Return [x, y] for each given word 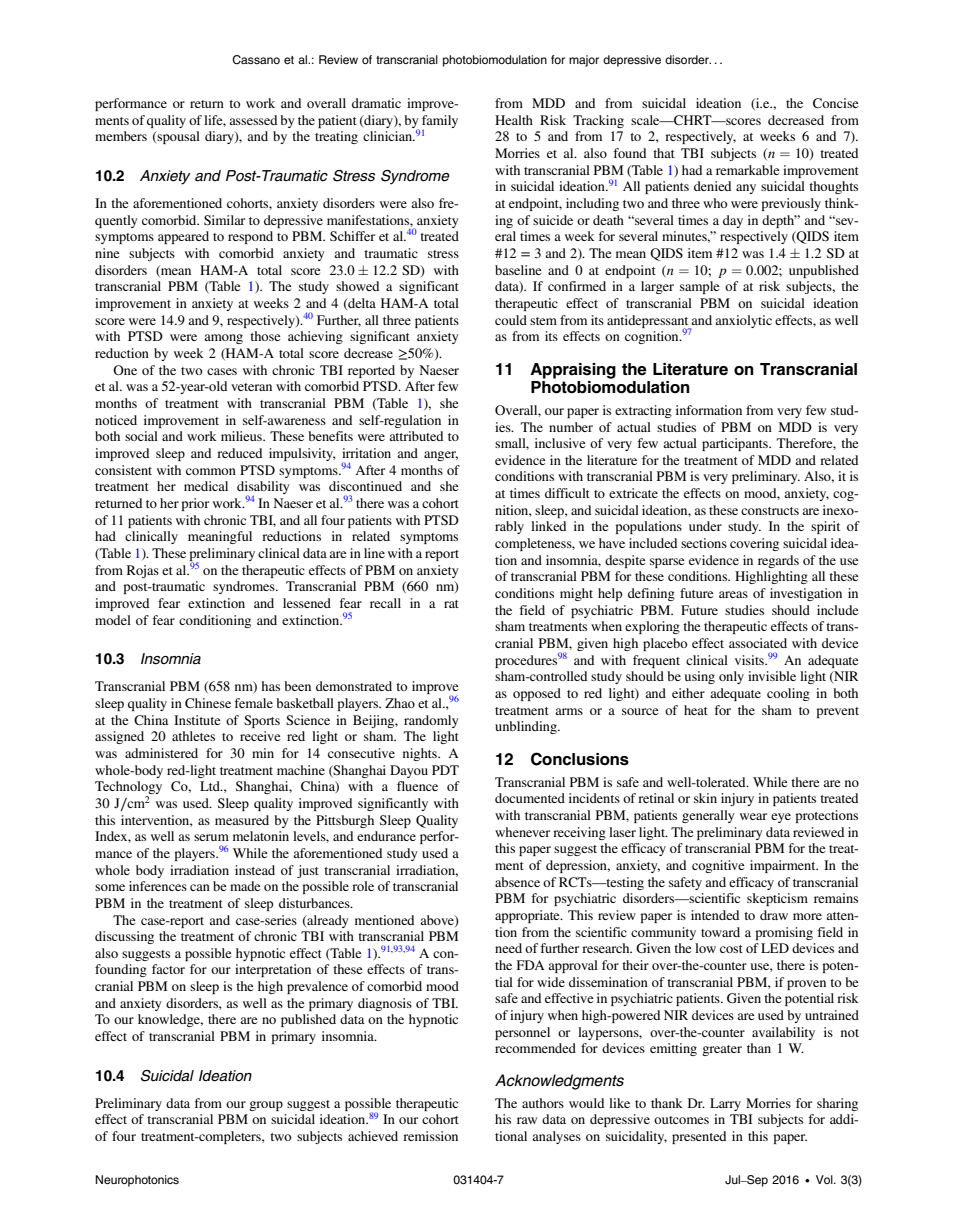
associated [758, 643]
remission [430, 1136]
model [113, 620]
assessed [253, 120]
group [266, 1106]
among [223, 339]
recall [385, 603]
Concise [835, 103]
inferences [158, 886]
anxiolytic [743, 321]
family [440, 121]
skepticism [777, 899]
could [511, 320]
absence [517, 882]
